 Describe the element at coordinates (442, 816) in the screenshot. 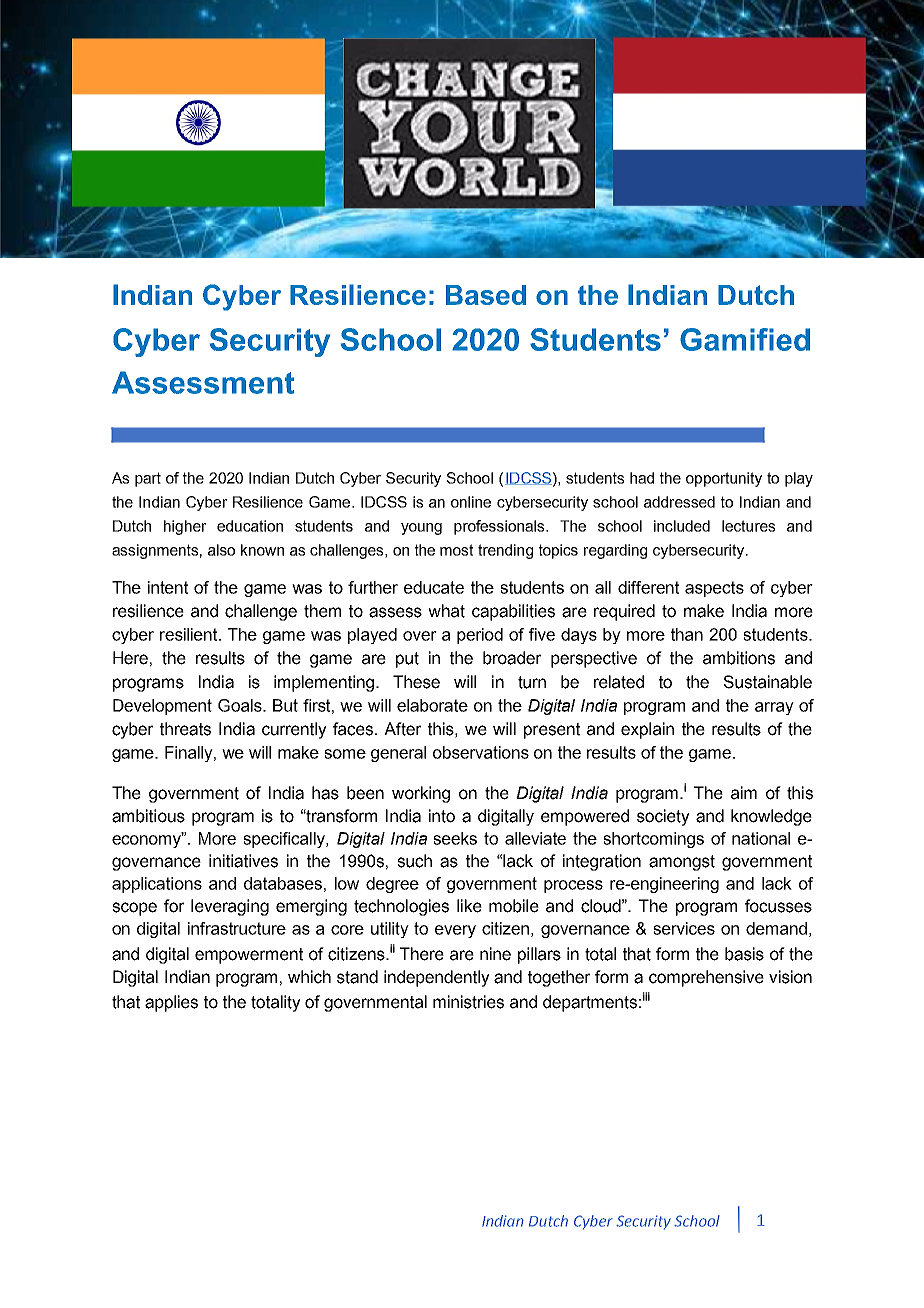

I see `into` at that location.
